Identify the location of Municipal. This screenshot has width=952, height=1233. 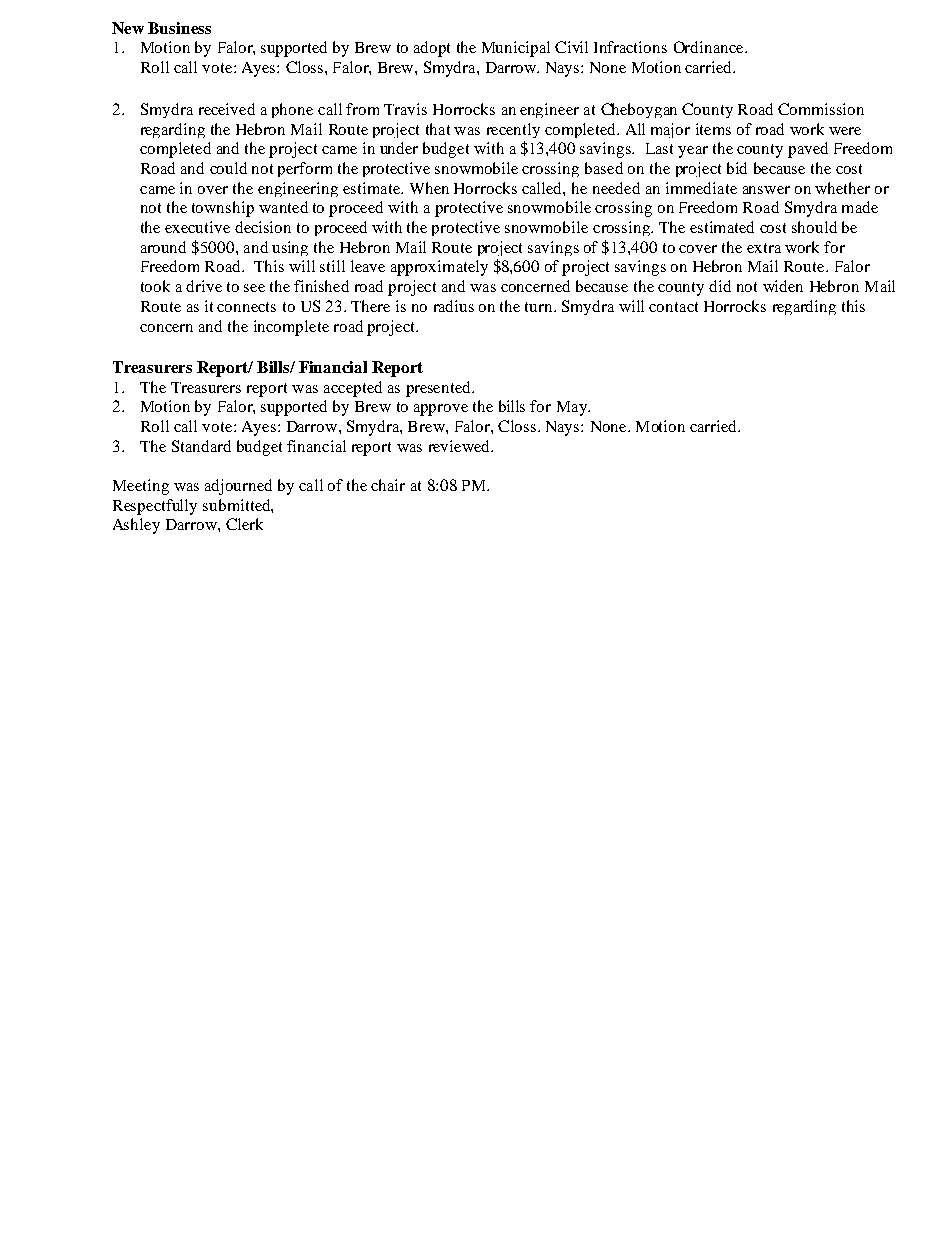
(516, 49).
